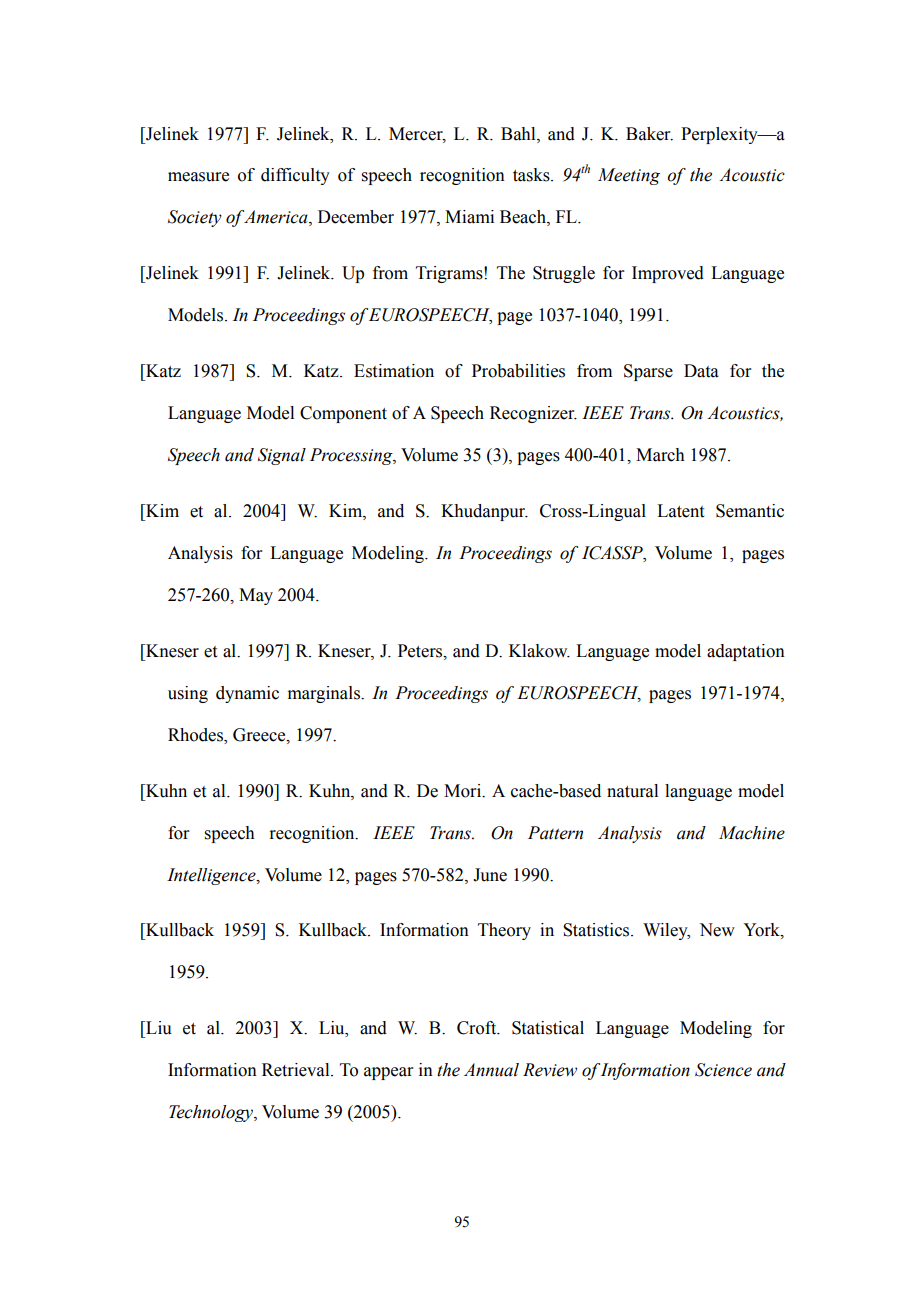 This document has height=1308, width=924. Describe the element at coordinates (295, 176) in the document. I see `difficulty` at that location.
